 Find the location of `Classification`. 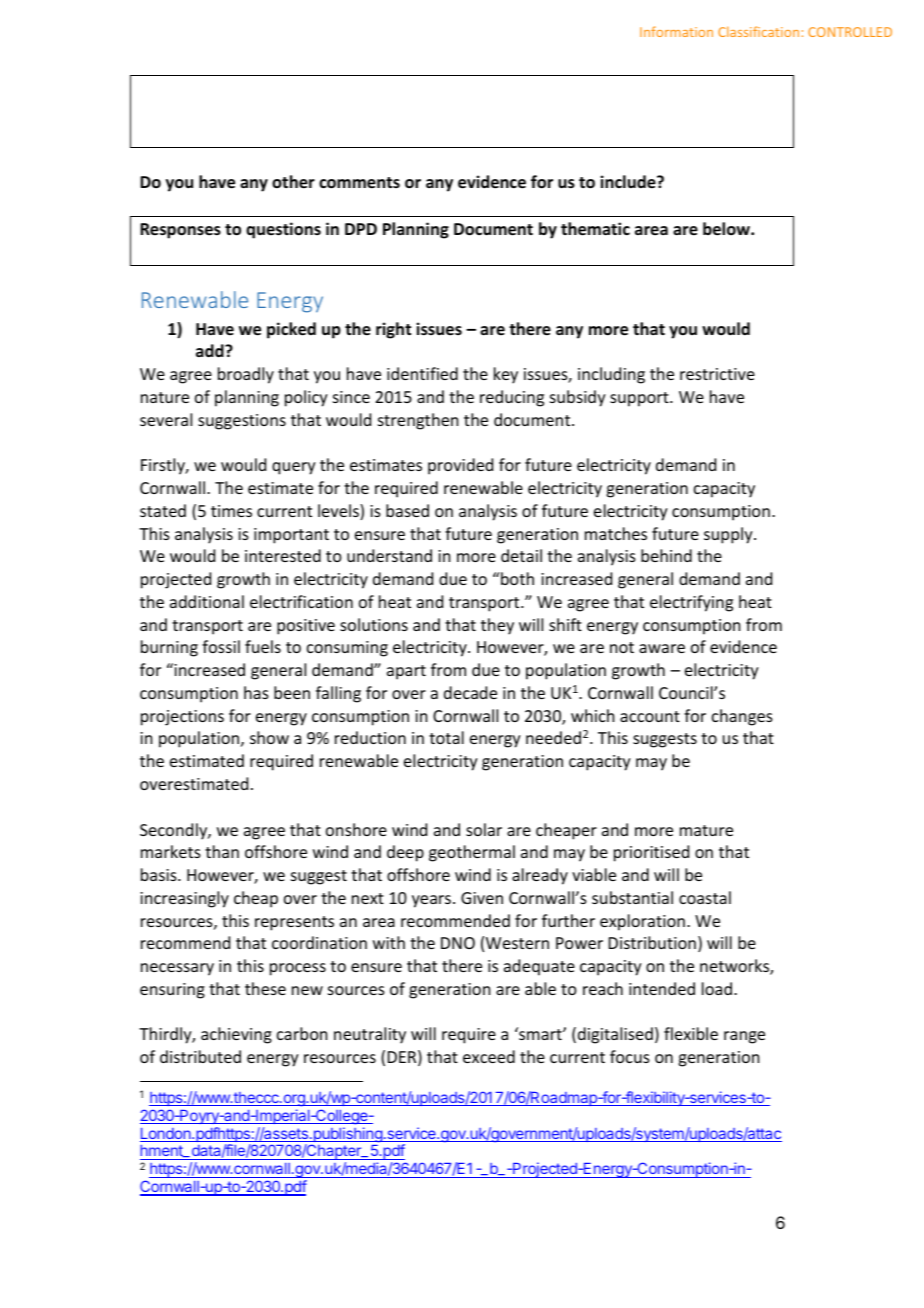

Classification is located at coordinates (758, 31).
